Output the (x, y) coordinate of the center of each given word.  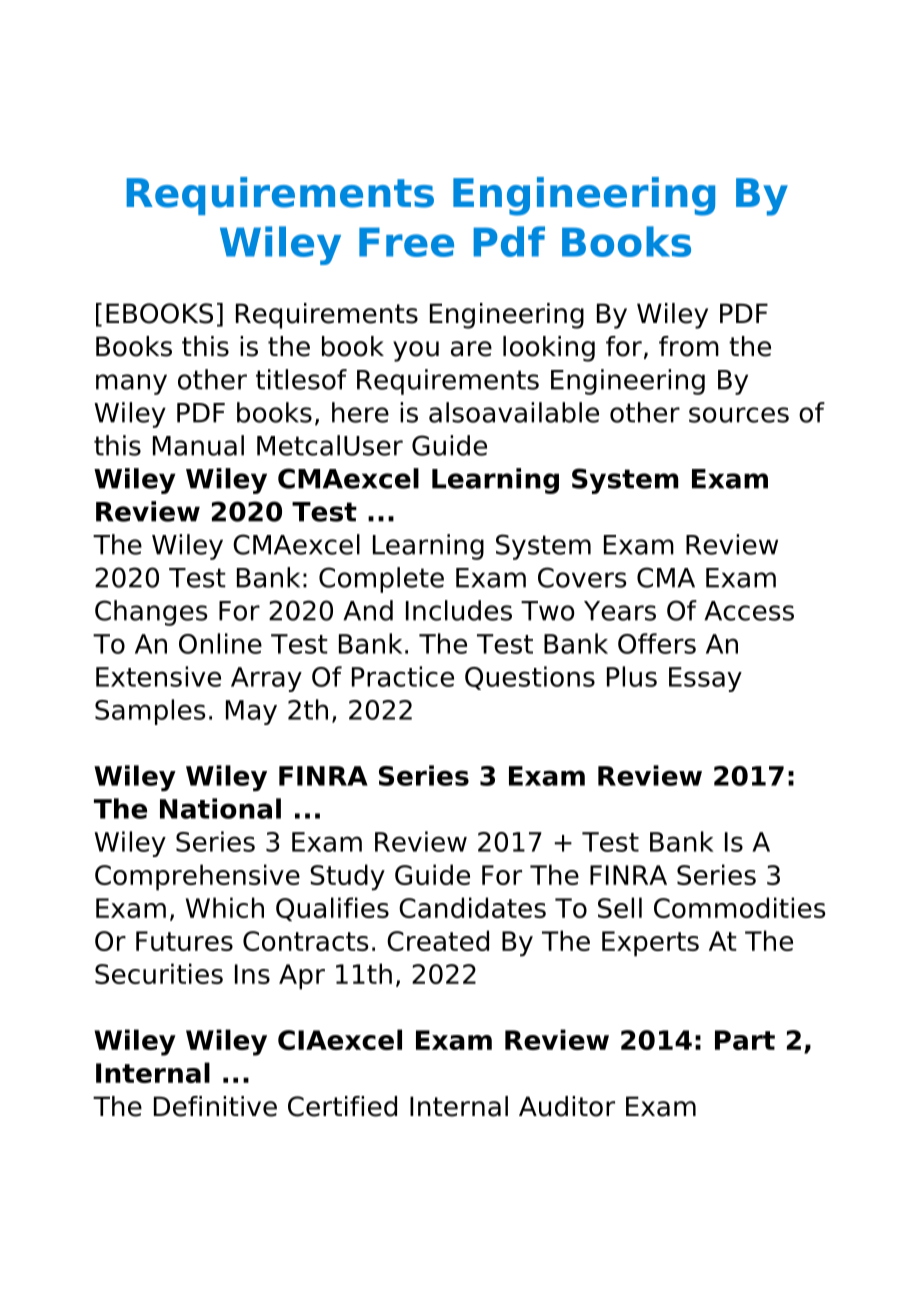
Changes (151, 613)
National (220, 808)
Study (347, 877)
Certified (342, 1106)
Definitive (215, 1106)
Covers (582, 577)
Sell (620, 907)
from (689, 346)
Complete (381, 580)
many (131, 384)
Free (406, 242)
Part (745, 1040)
